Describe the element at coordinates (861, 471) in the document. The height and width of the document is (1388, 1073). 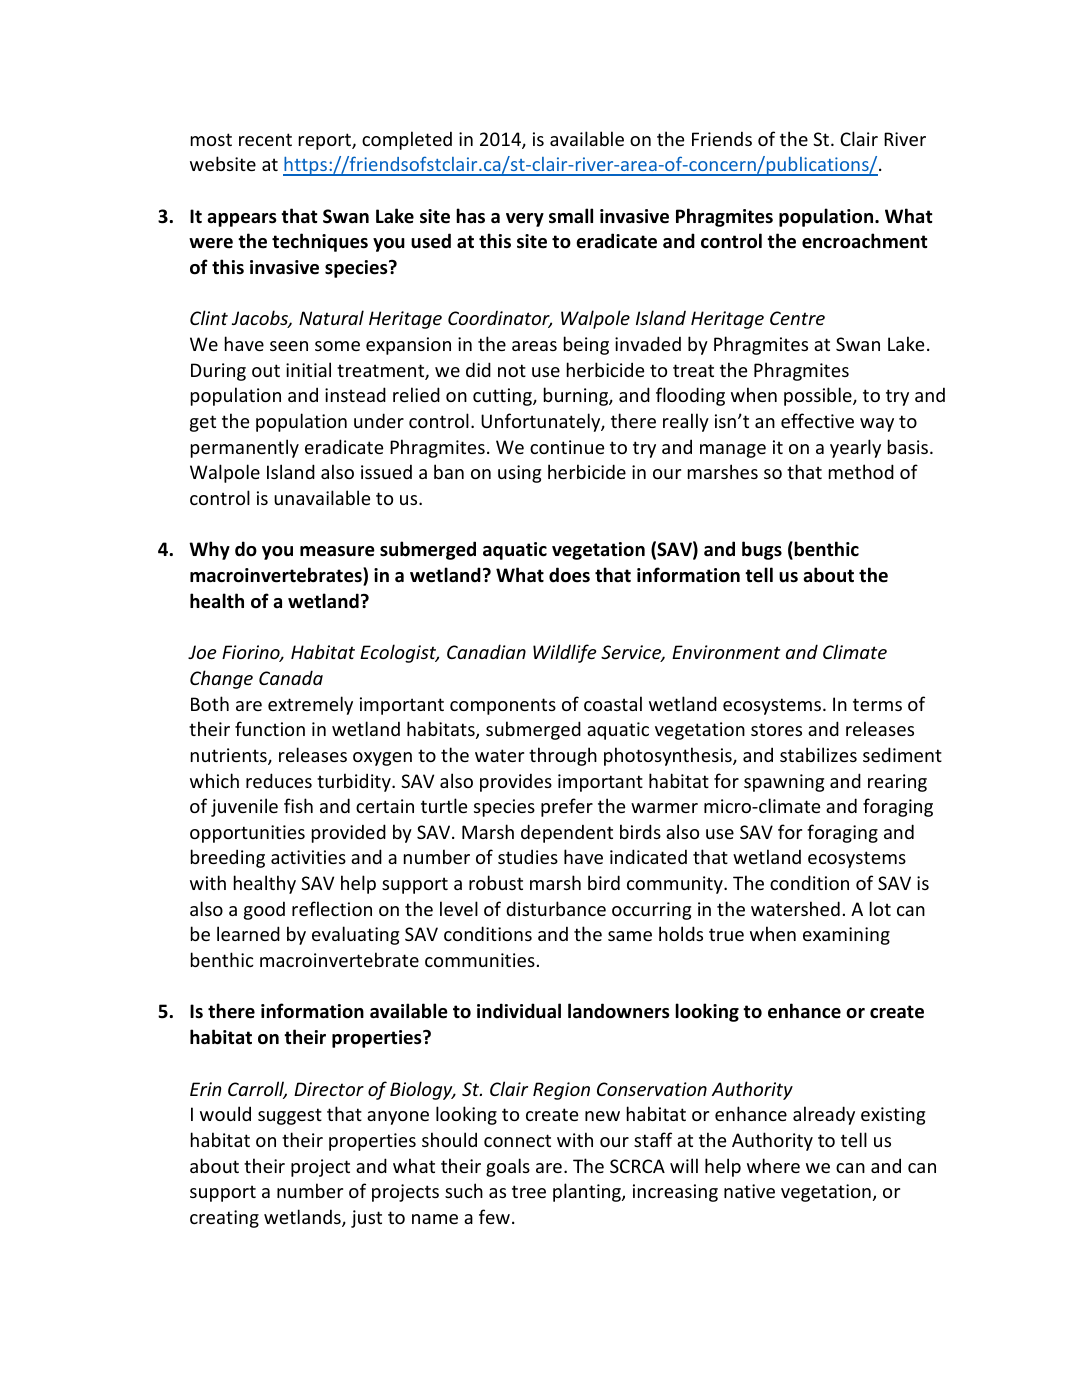
I see `method` at that location.
